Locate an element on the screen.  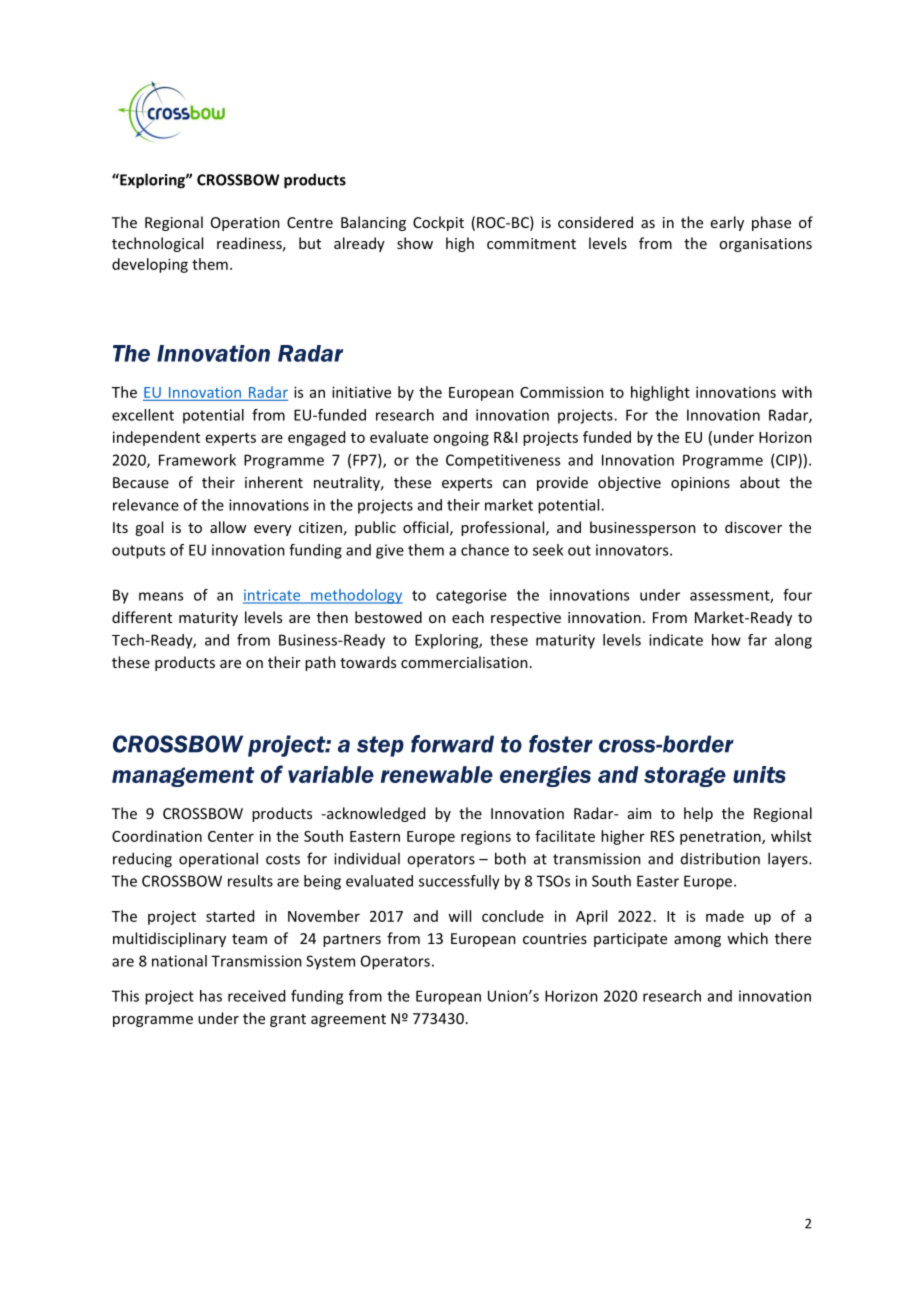
help is located at coordinates (698, 814).
